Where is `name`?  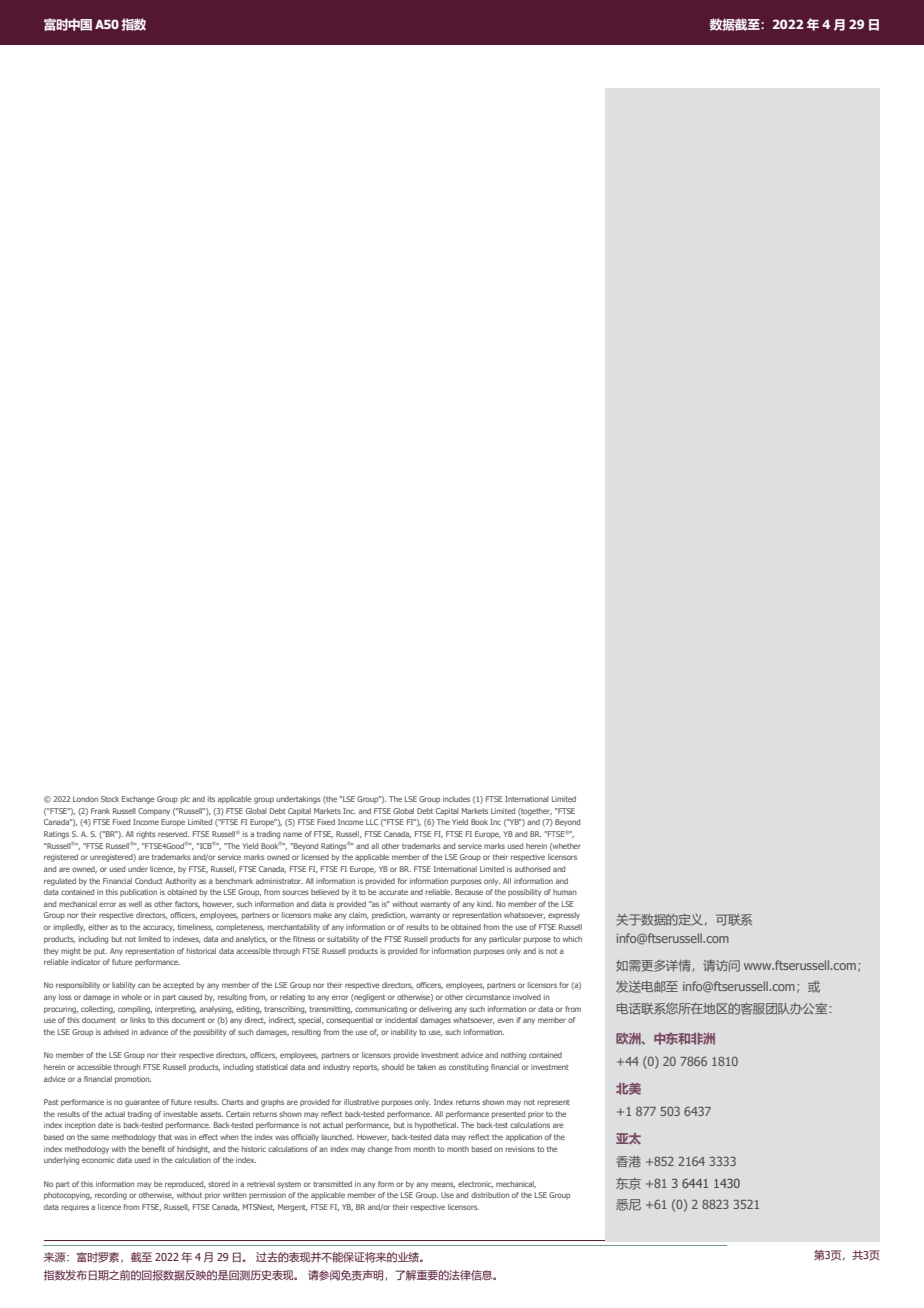
name is located at coordinates (292, 834).
